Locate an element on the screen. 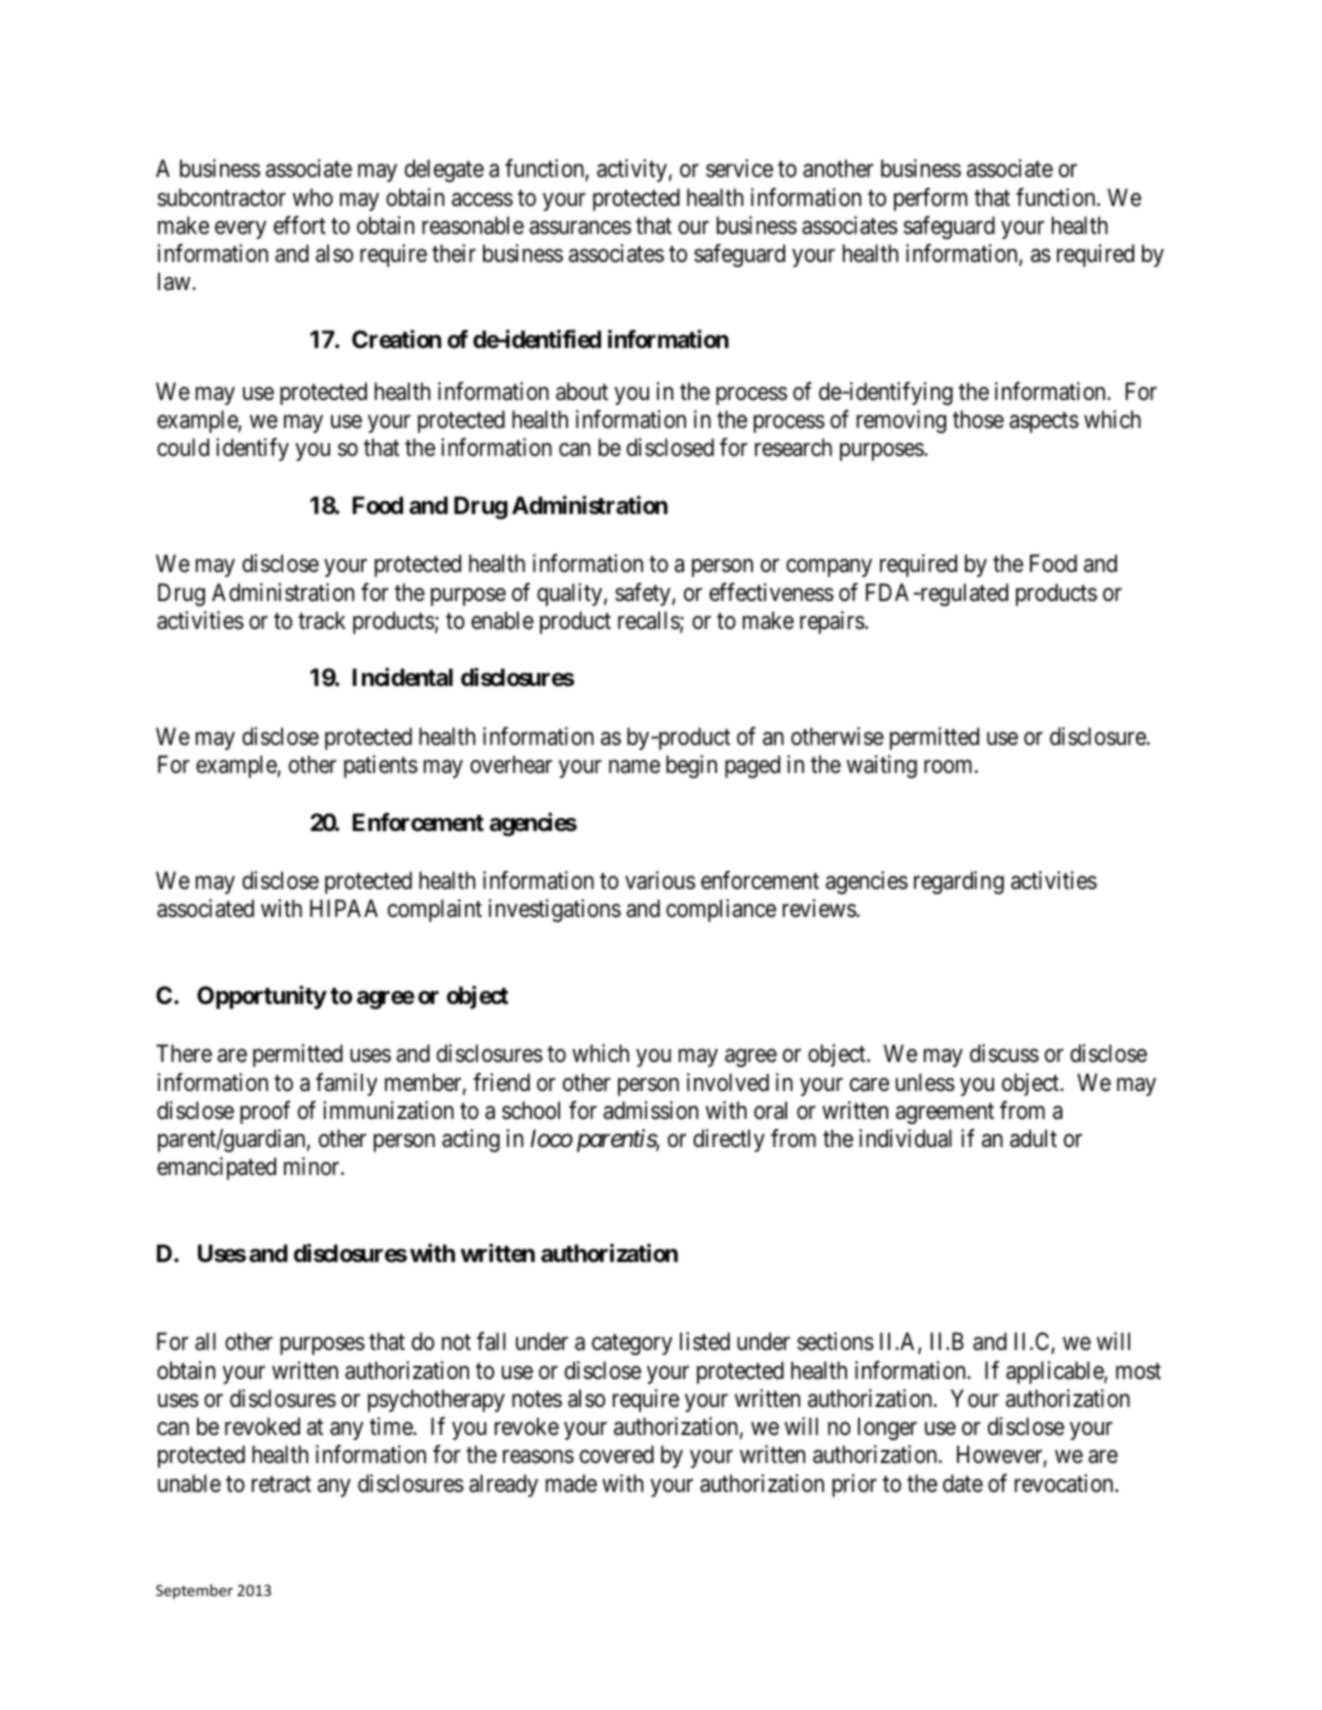 This screenshot has height=1710, width=1322. track is located at coordinates (322, 620).
